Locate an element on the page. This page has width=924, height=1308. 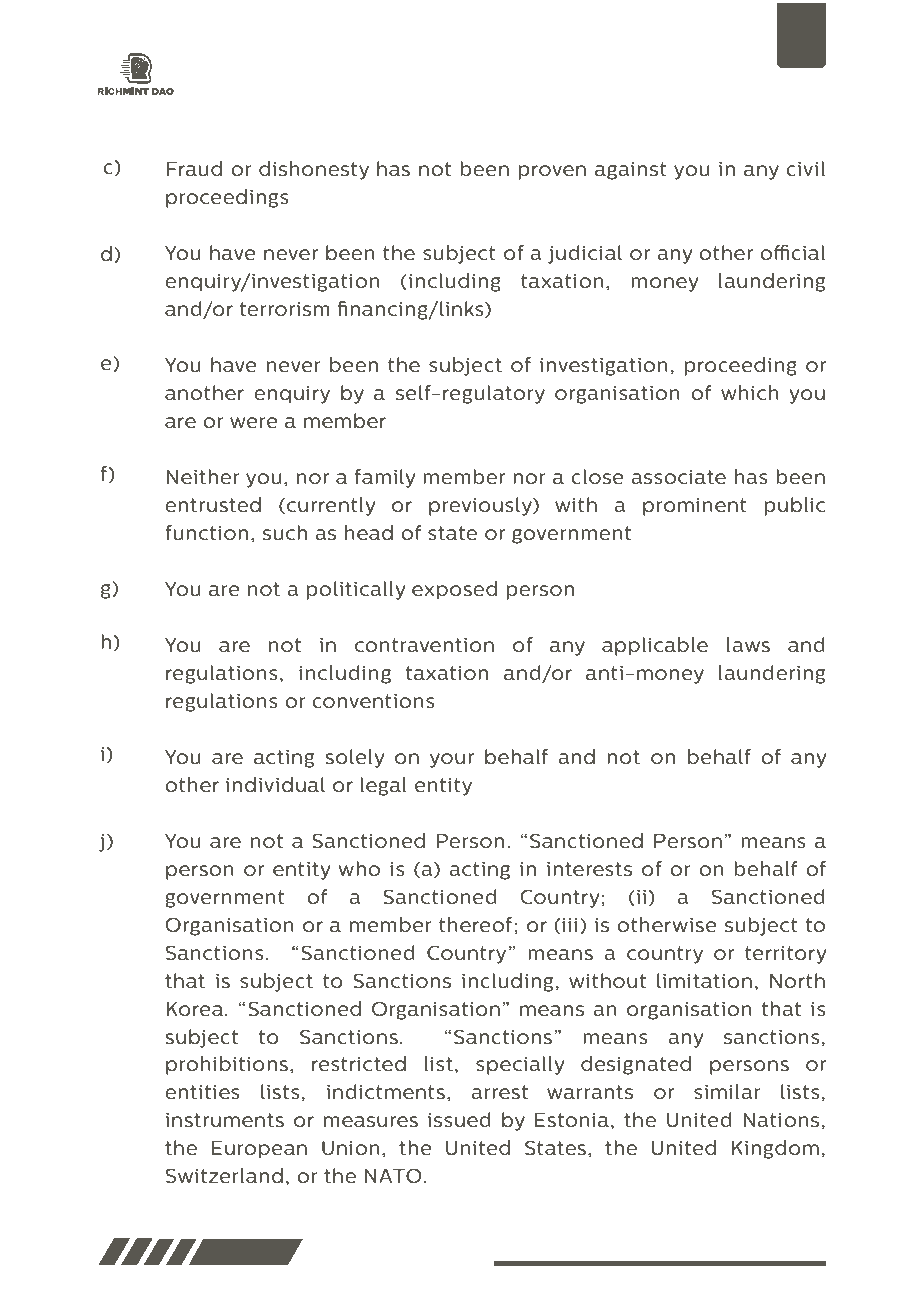
conventions is located at coordinates (373, 701).
